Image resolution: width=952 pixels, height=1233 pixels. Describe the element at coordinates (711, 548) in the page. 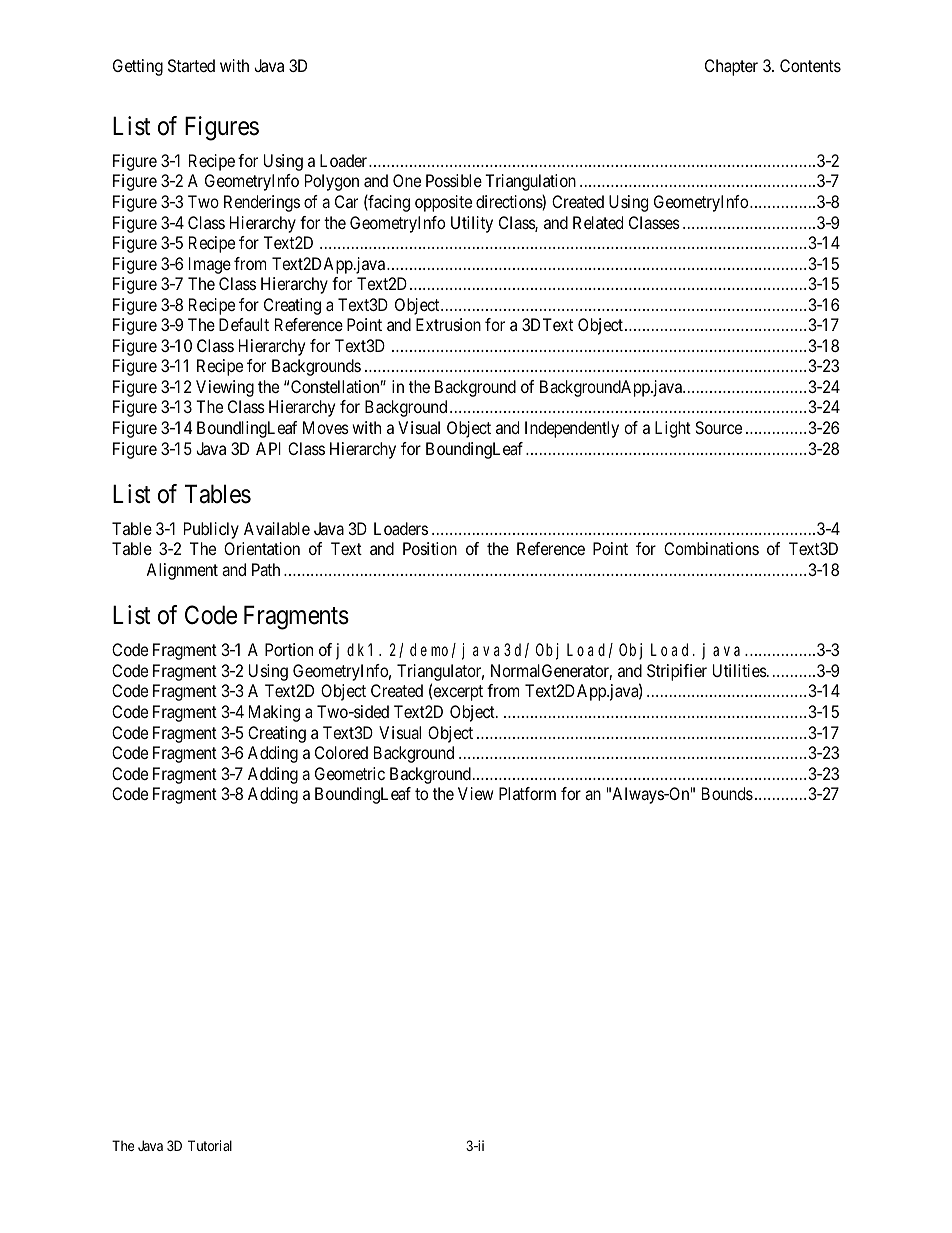

I see `Combinations` at that location.
